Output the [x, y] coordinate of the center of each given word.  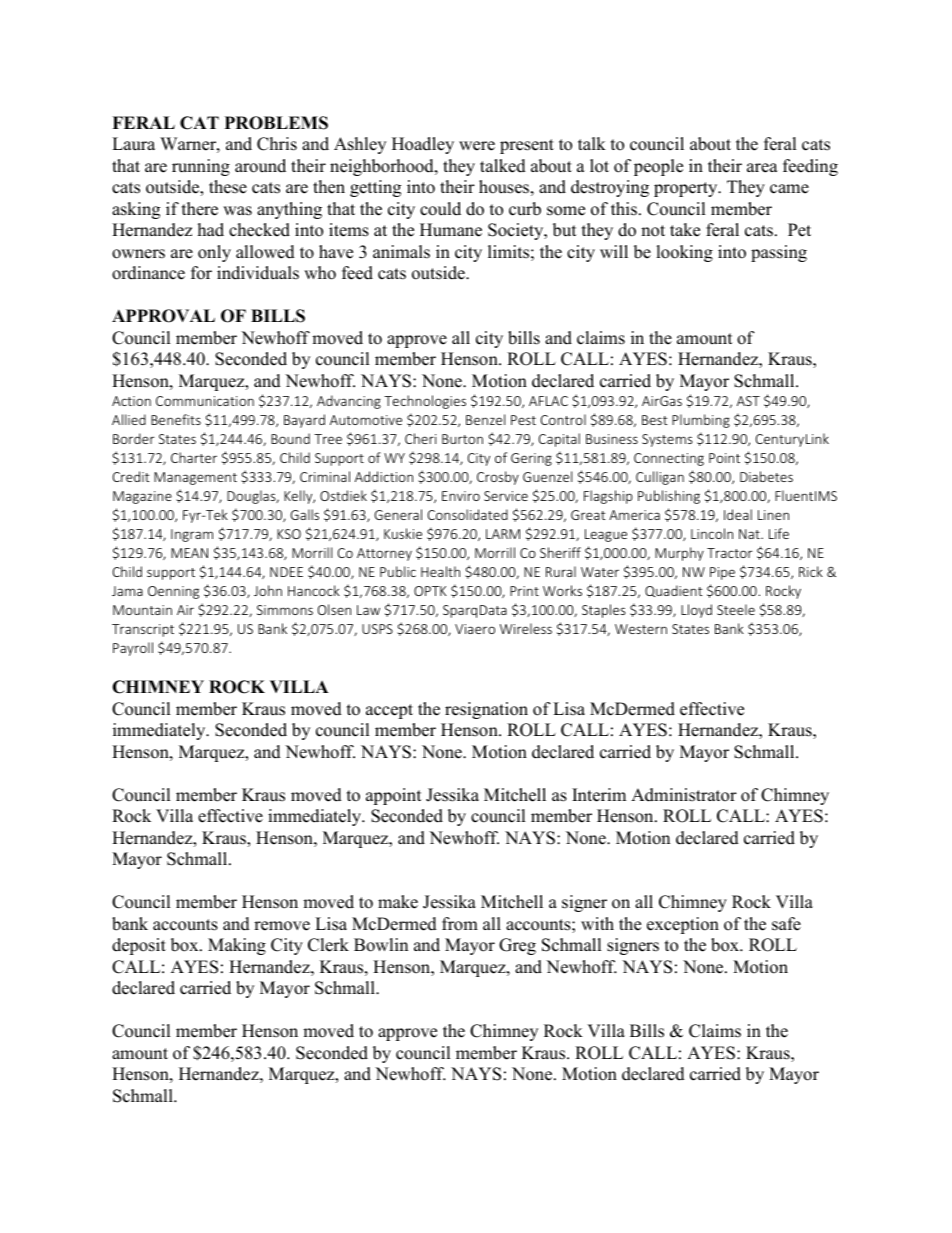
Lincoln [712, 533]
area [762, 168]
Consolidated [468, 514]
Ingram [192, 535]
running [201, 167]
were [477, 146]
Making [237, 946]
